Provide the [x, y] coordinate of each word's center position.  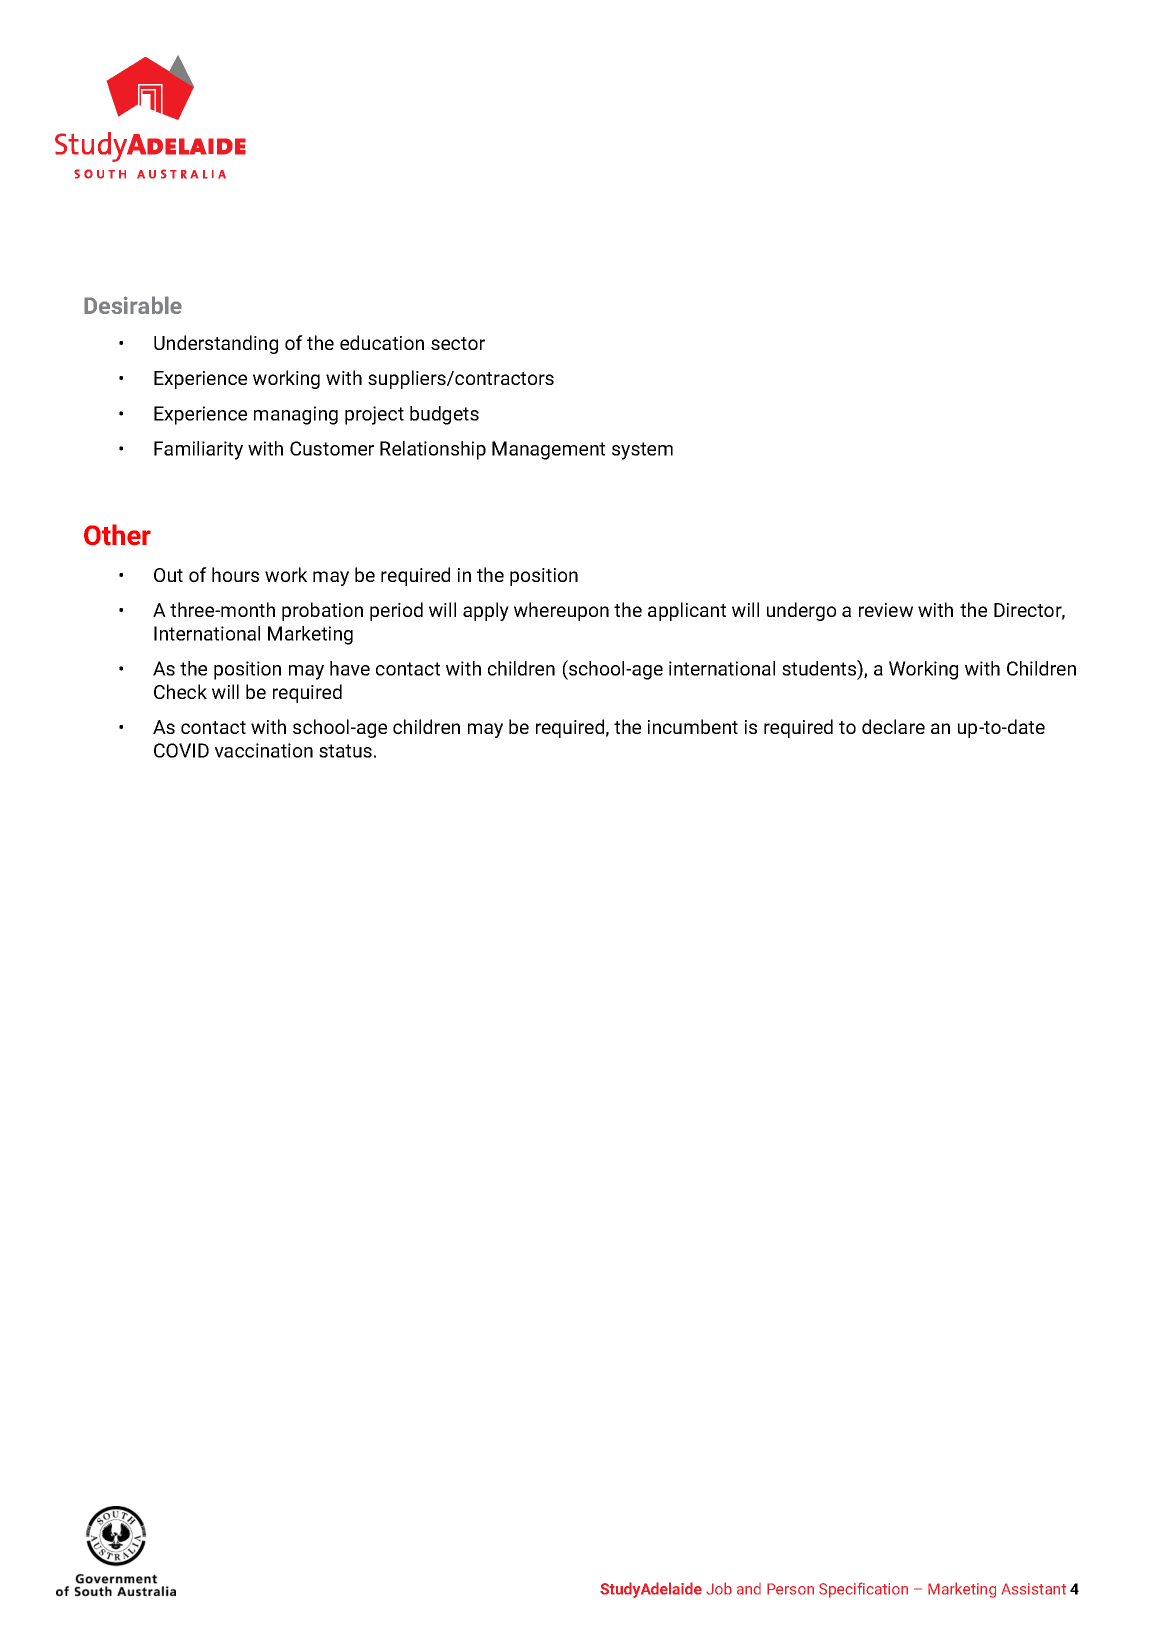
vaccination [264, 750]
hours [235, 574]
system [642, 451]
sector [458, 343]
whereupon [561, 611]
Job [719, 1588]
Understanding [216, 344]
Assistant [1033, 1589]
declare [893, 726]
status [345, 751]
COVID [181, 750]
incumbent [693, 726]
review [886, 610]
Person [790, 1589]
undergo [801, 611]
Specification [863, 1590]
